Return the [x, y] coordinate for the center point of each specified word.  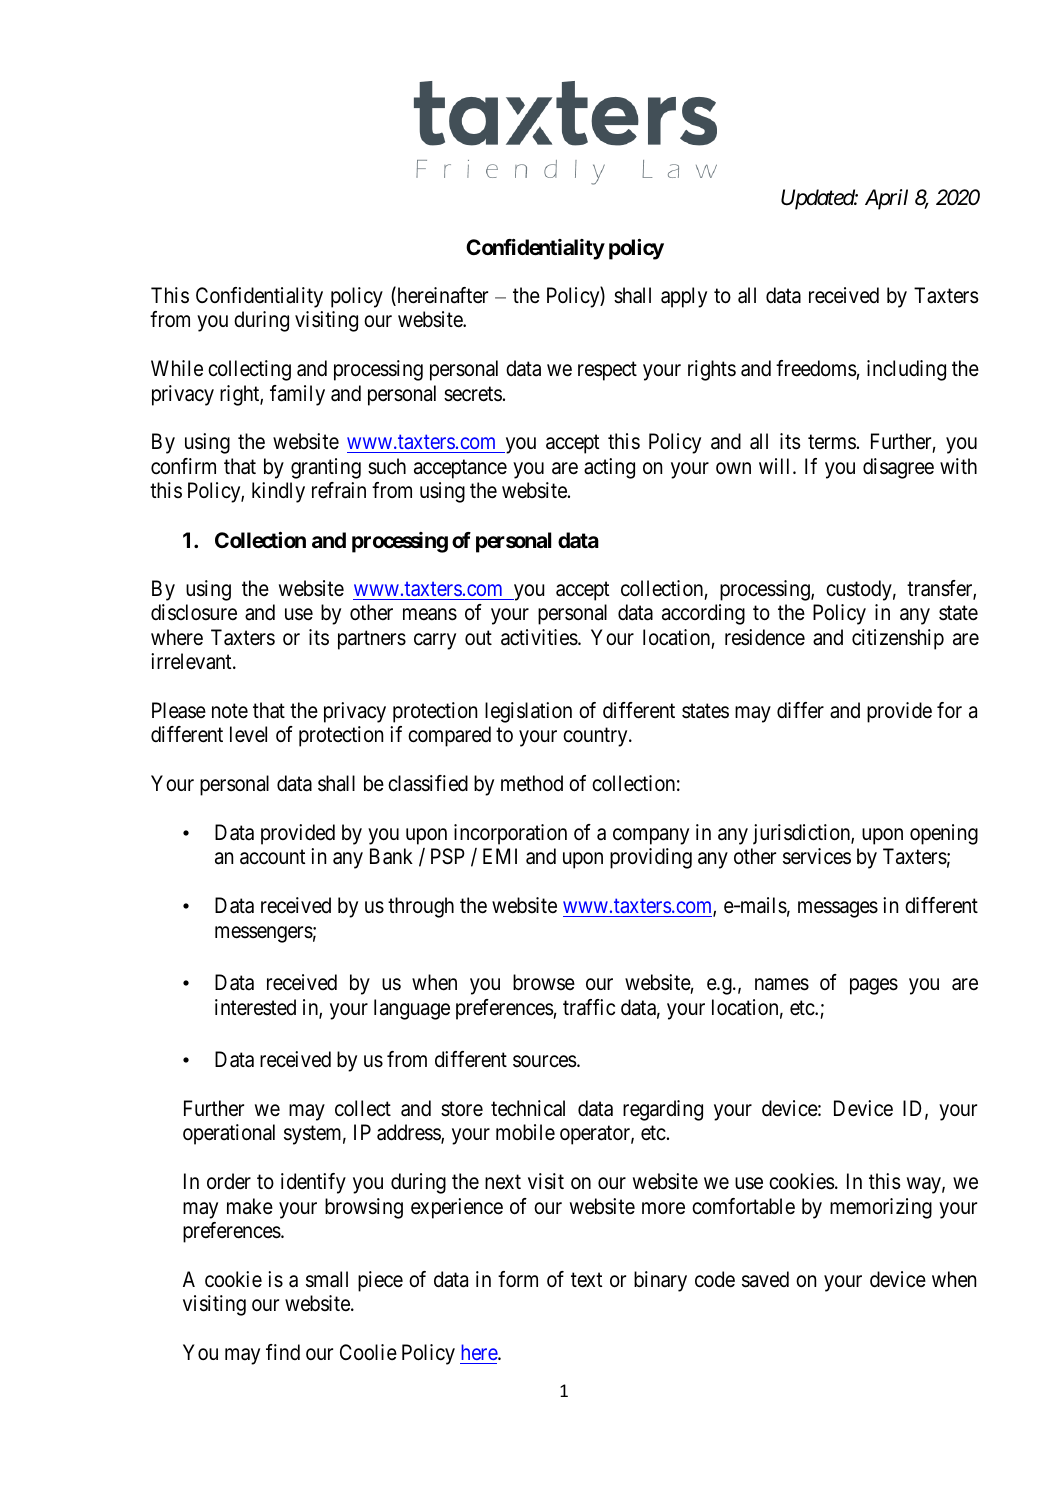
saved [765, 1279]
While [177, 368]
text [586, 1280]
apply [684, 297]
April [886, 199]
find [283, 1352]
